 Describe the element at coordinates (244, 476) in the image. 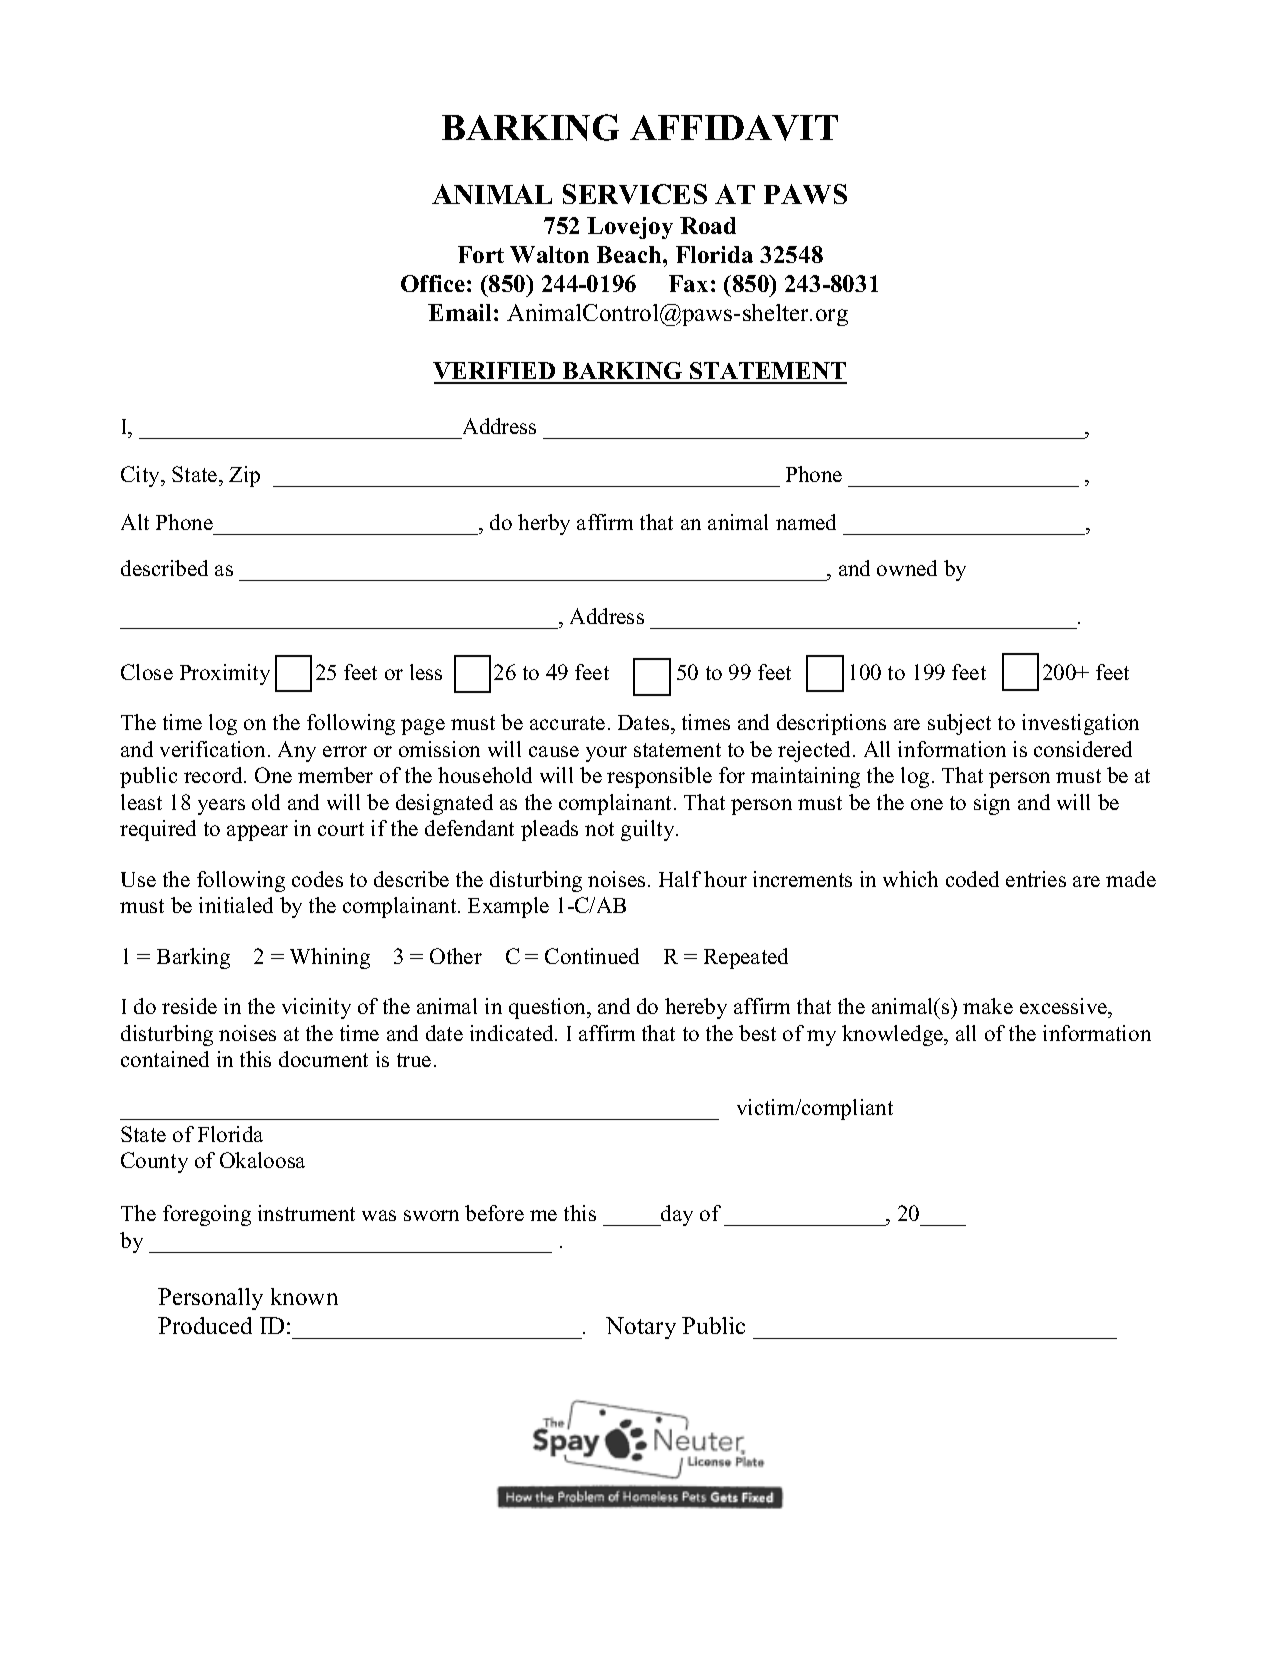

I see `Zip` at that location.
